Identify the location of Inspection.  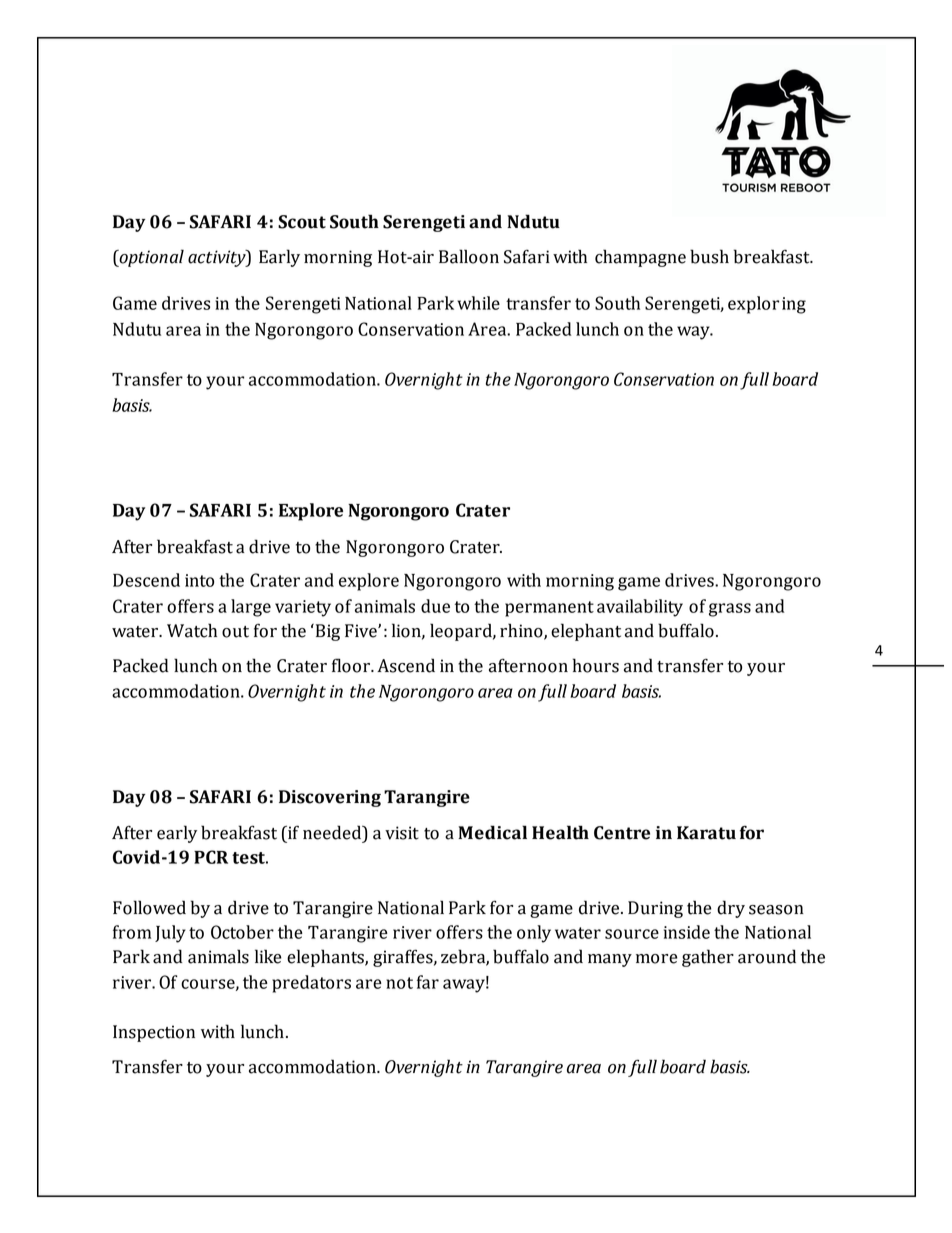
(154, 1033).
